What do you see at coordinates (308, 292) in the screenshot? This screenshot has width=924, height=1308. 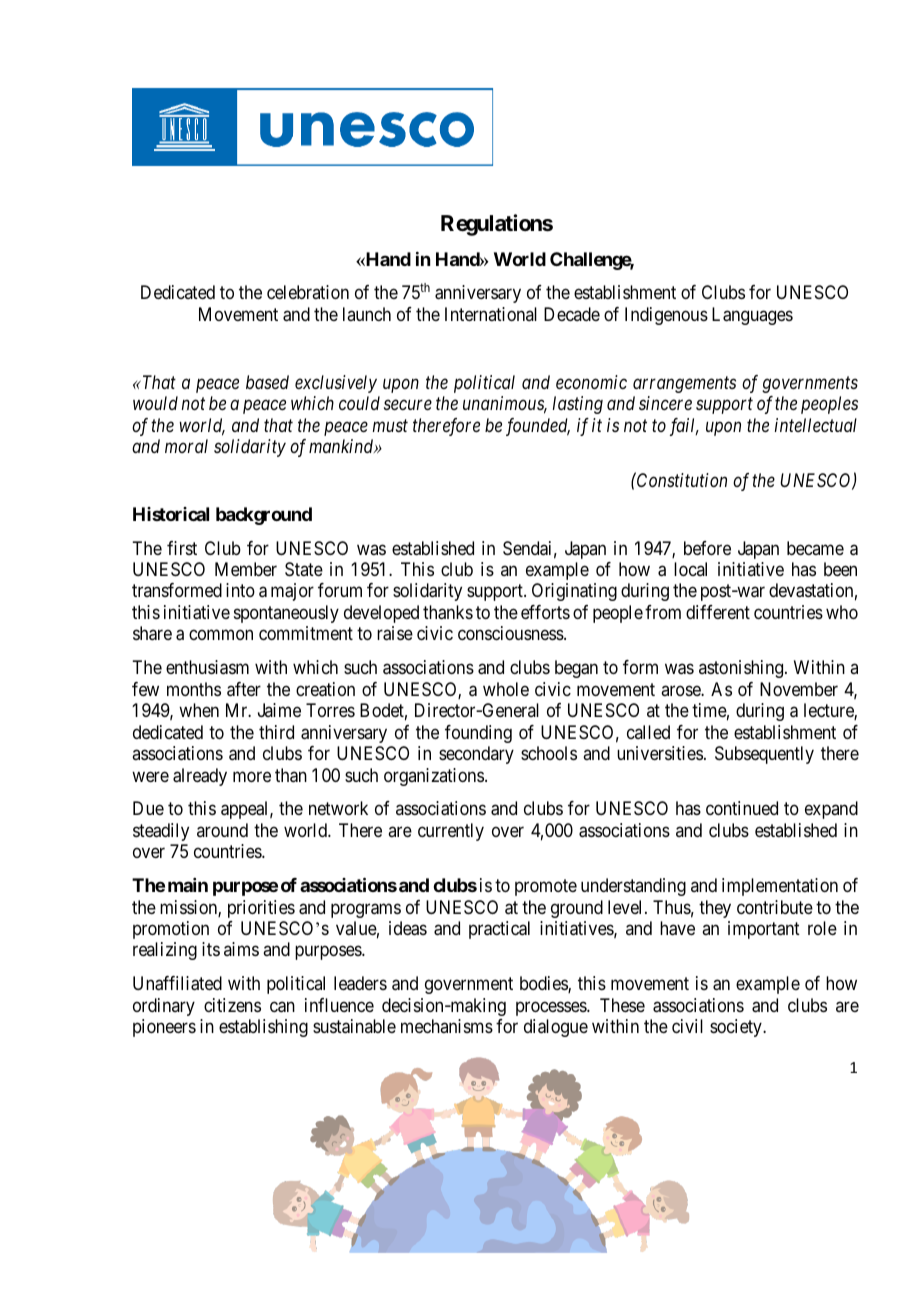 I see `celebration` at bounding box center [308, 292].
